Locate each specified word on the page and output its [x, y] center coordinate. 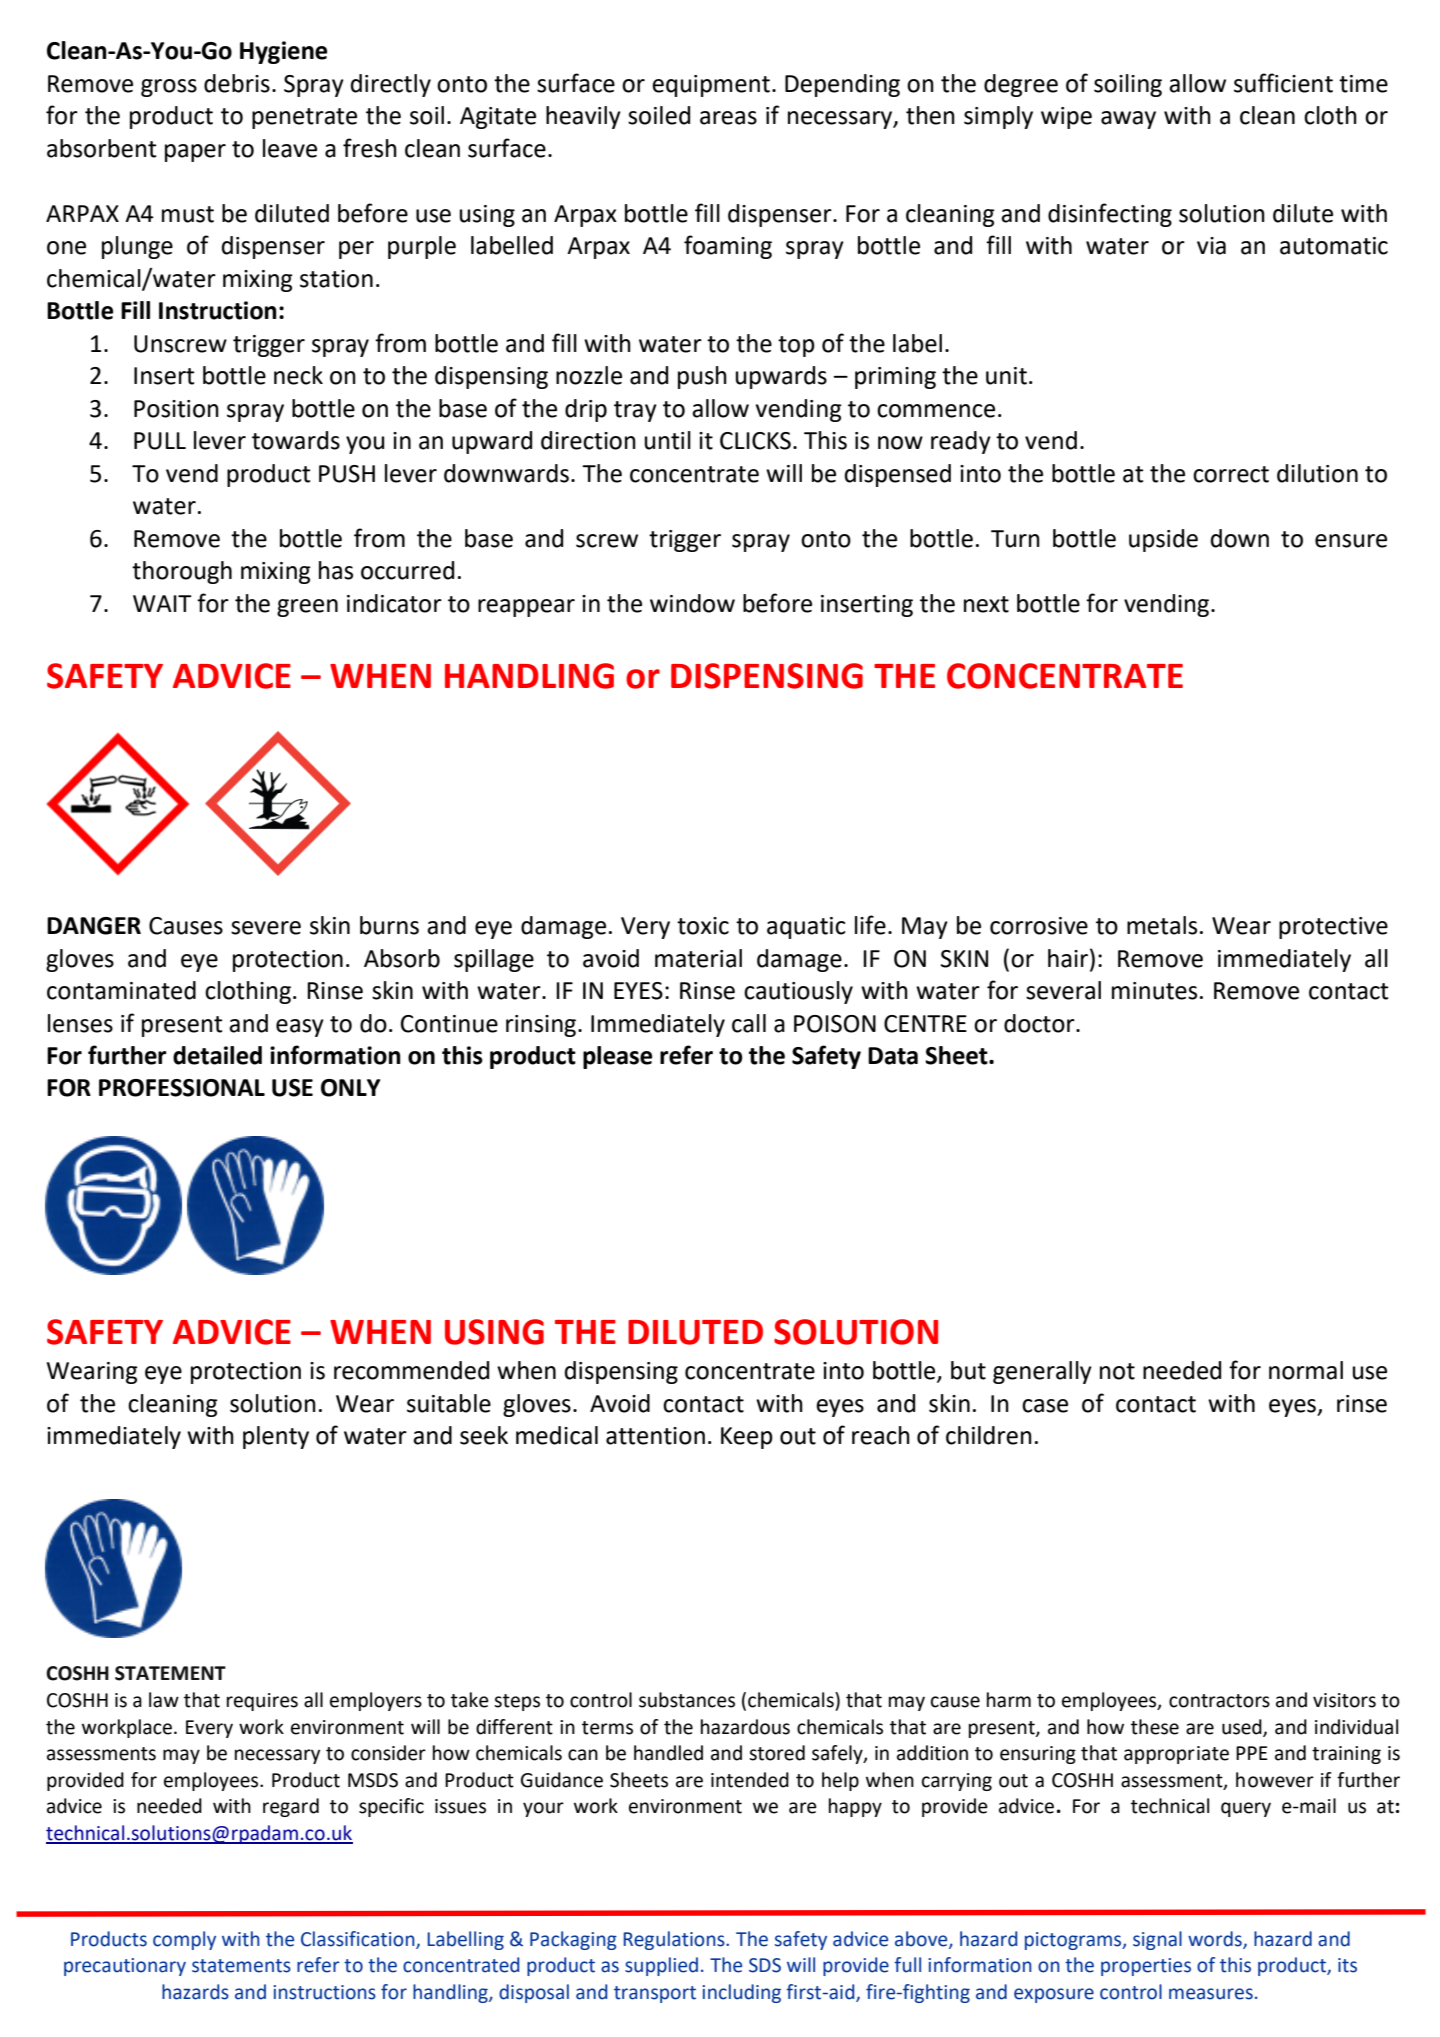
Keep [747, 1438]
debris [237, 83]
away [1128, 120]
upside [1163, 540]
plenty [276, 1437]
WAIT [162, 603]
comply [184, 1940]
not [1117, 1371]
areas [728, 118]
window [692, 603]
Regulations [675, 1940]
